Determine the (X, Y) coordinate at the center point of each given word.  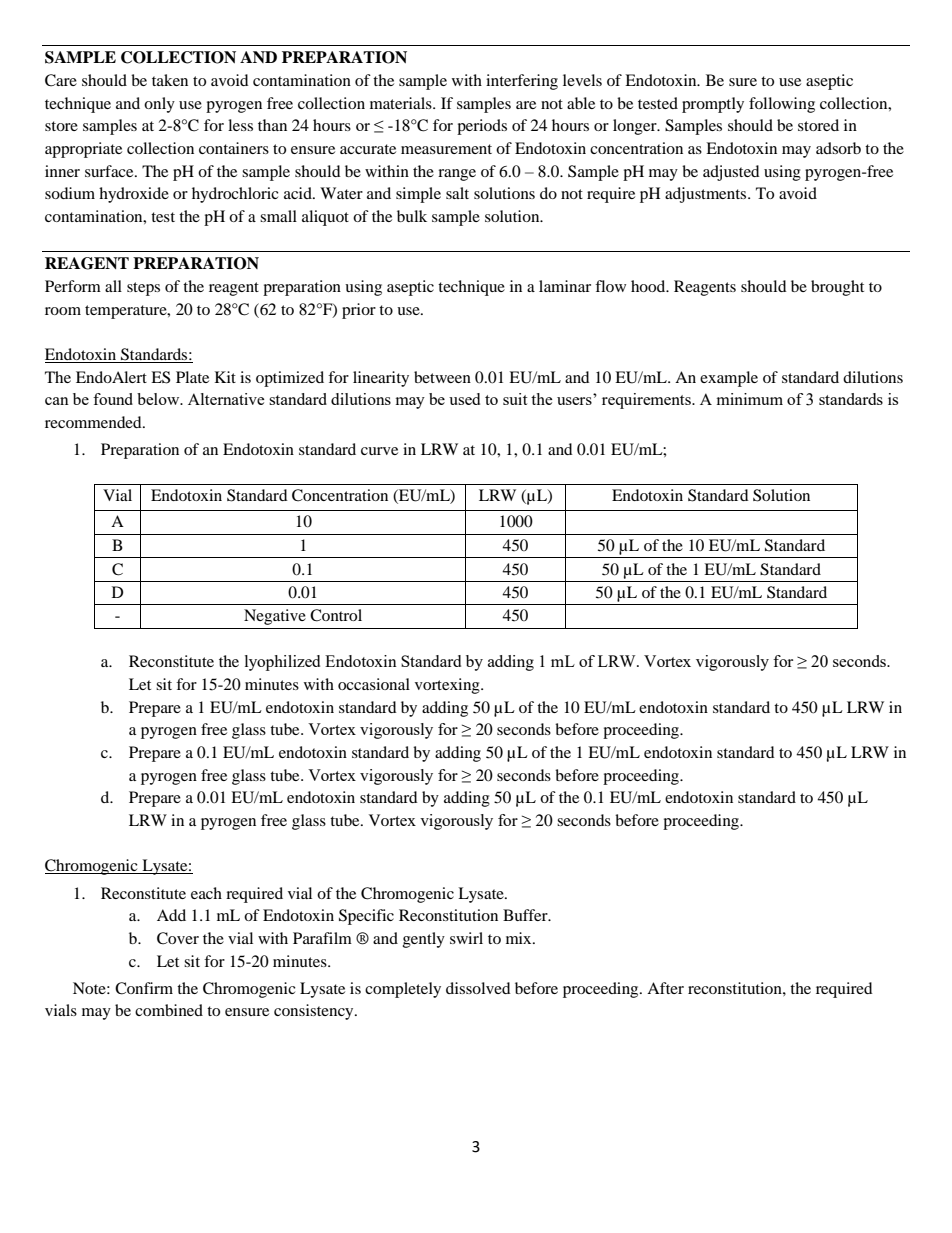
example (729, 379)
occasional (374, 684)
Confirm (144, 988)
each (206, 893)
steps (143, 289)
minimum (750, 399)
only (159, 105)
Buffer (526, 915)
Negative (275, 617)
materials (402, 103)
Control (336, 615)
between (442, 377)
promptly (713, 105)
